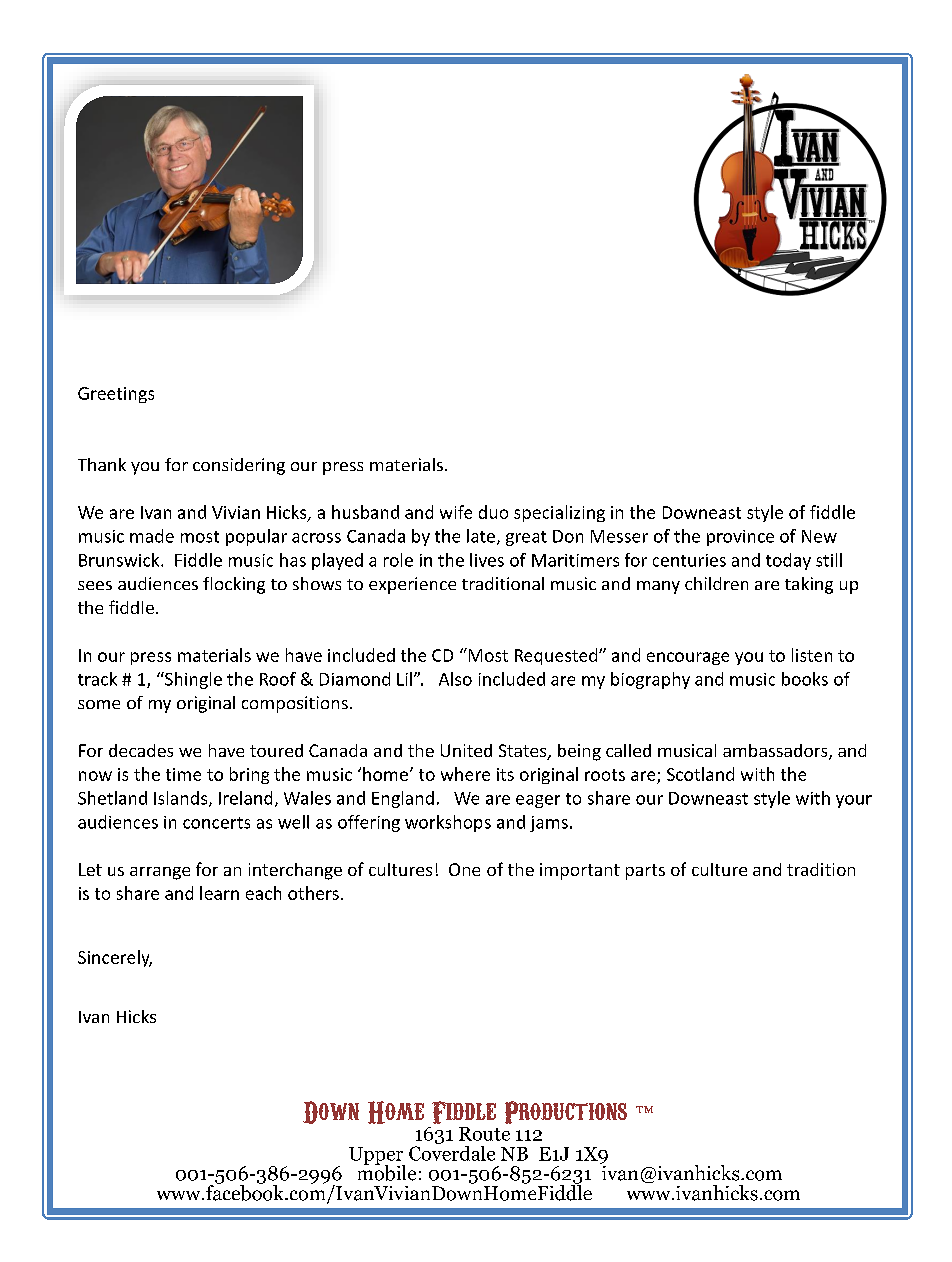 The height and width of the screenshot is (1262, 952). Describe the element at coordinates (465, 774) in the screenshot. I see `where` at that location.
